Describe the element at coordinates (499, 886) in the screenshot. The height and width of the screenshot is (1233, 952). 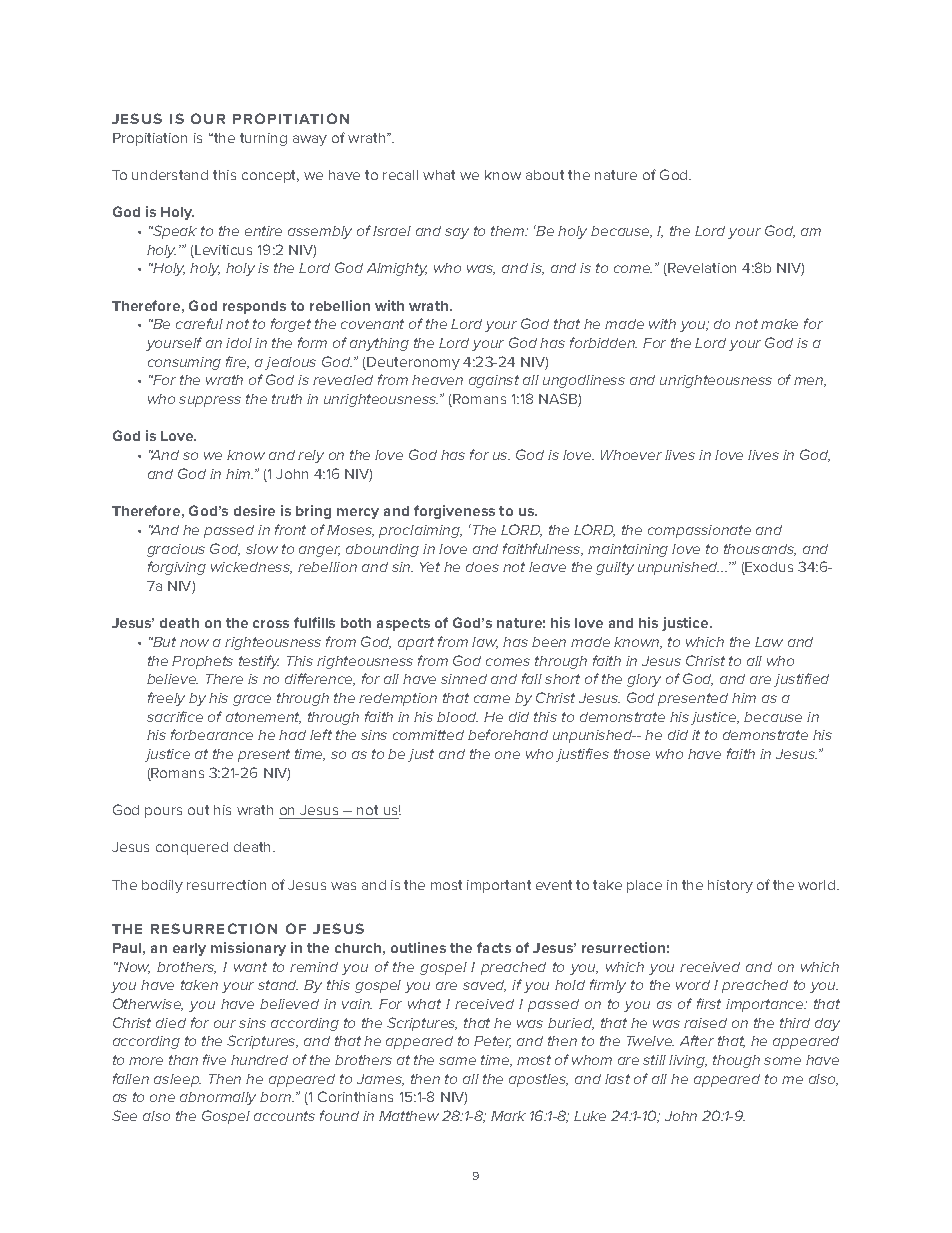
I see `important` at that location.
